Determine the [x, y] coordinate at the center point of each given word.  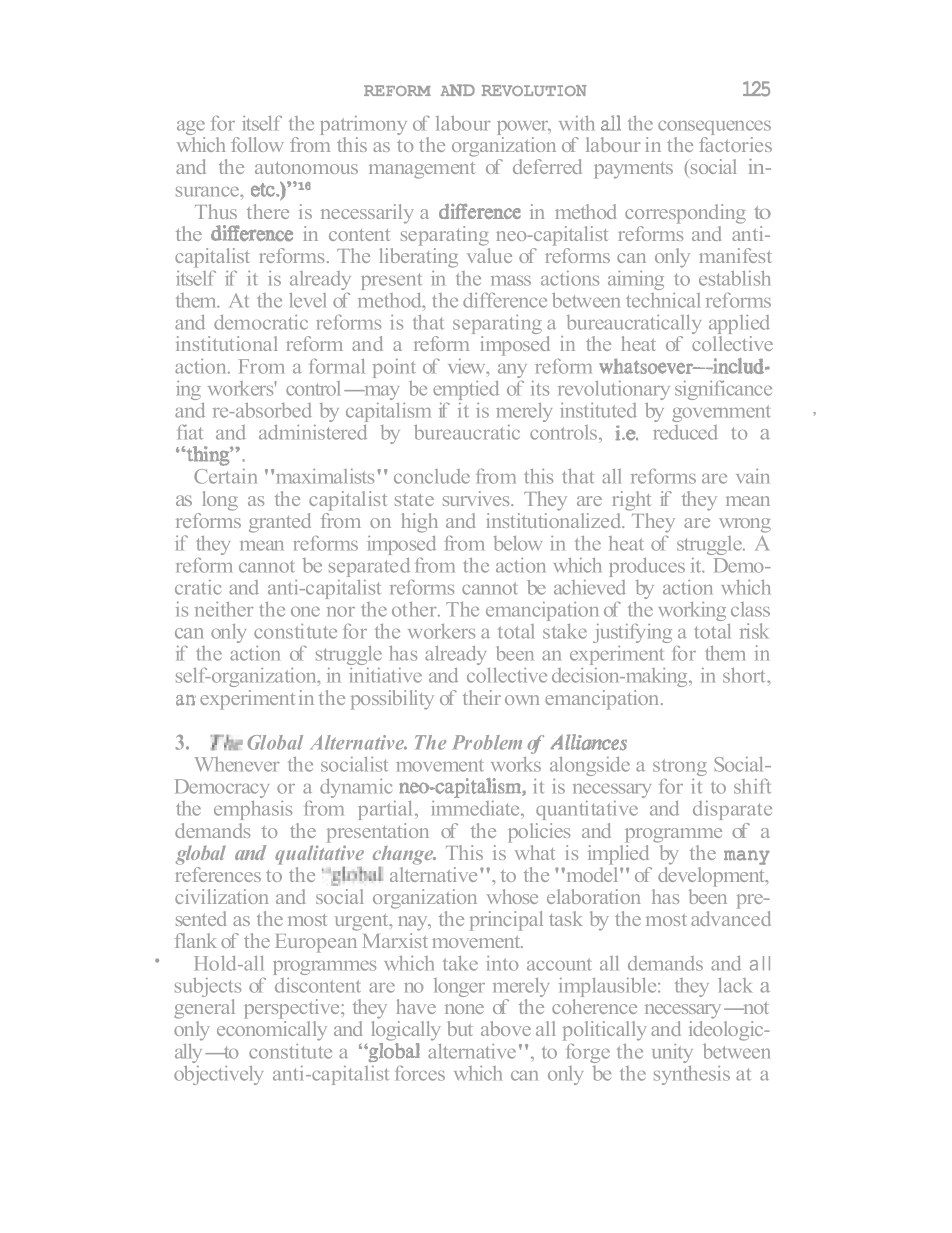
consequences [714, 129]
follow [257, 144]
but [460, 1028]
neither [224, 609]
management [422, 170]
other [415, 609]
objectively [218, 1075]
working [692, 611]
